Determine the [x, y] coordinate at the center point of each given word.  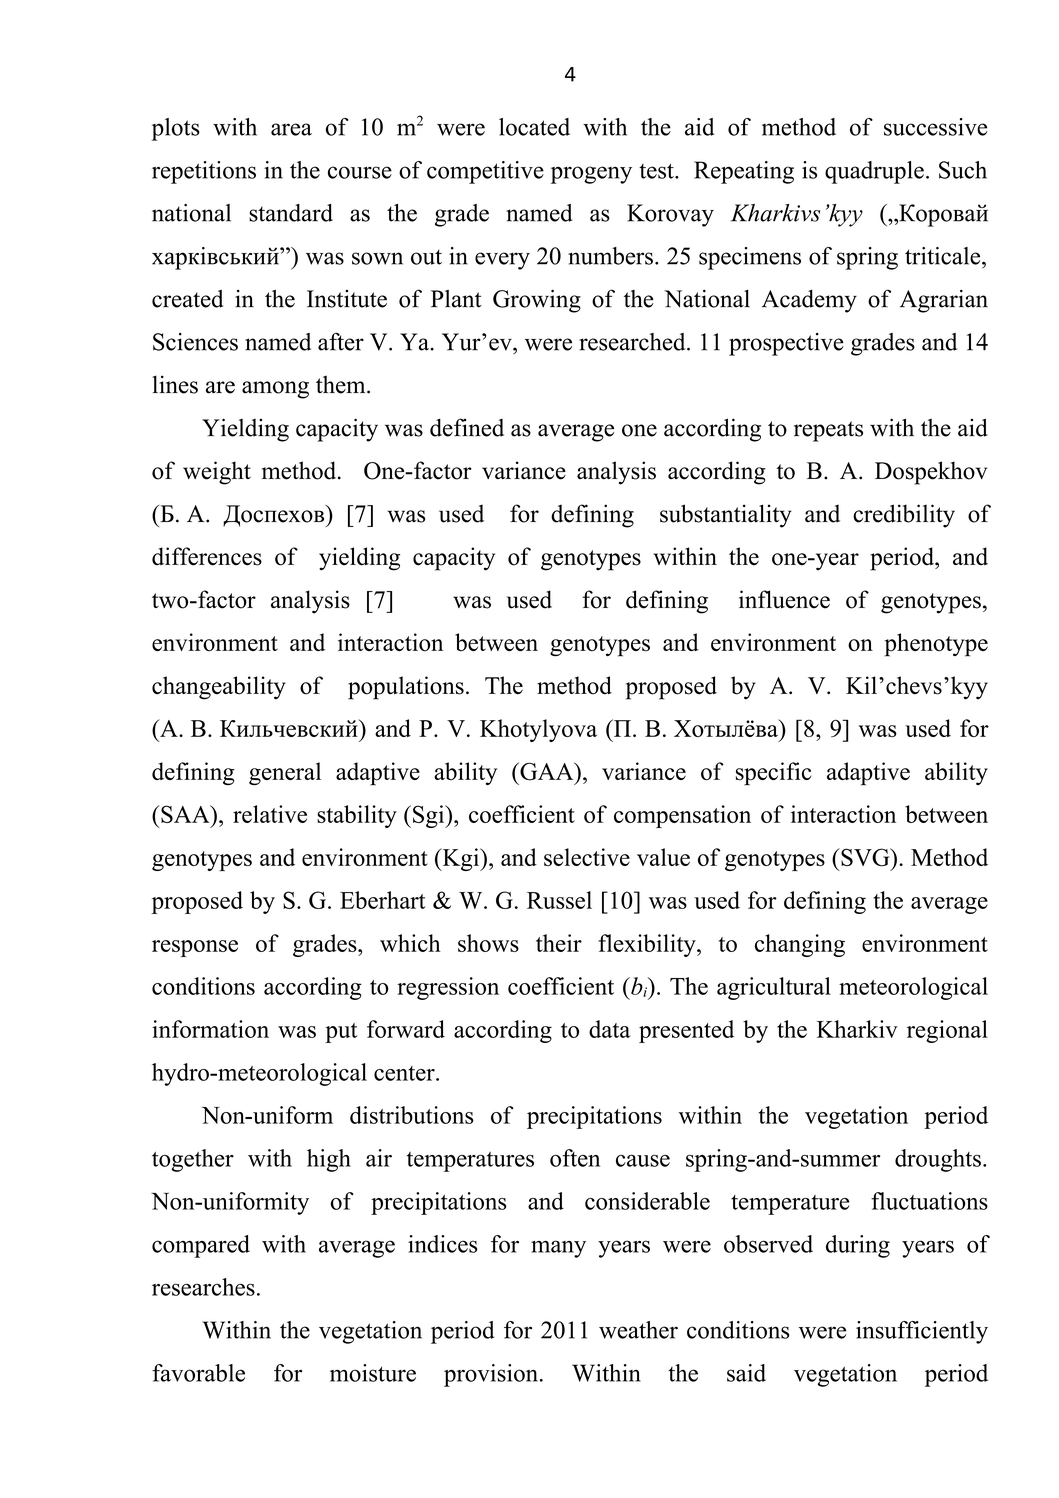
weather [638, 1330]
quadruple [874, 172]
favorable [198, 1373]
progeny [591, 175]
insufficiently [922, 1332]
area [291, 129]
